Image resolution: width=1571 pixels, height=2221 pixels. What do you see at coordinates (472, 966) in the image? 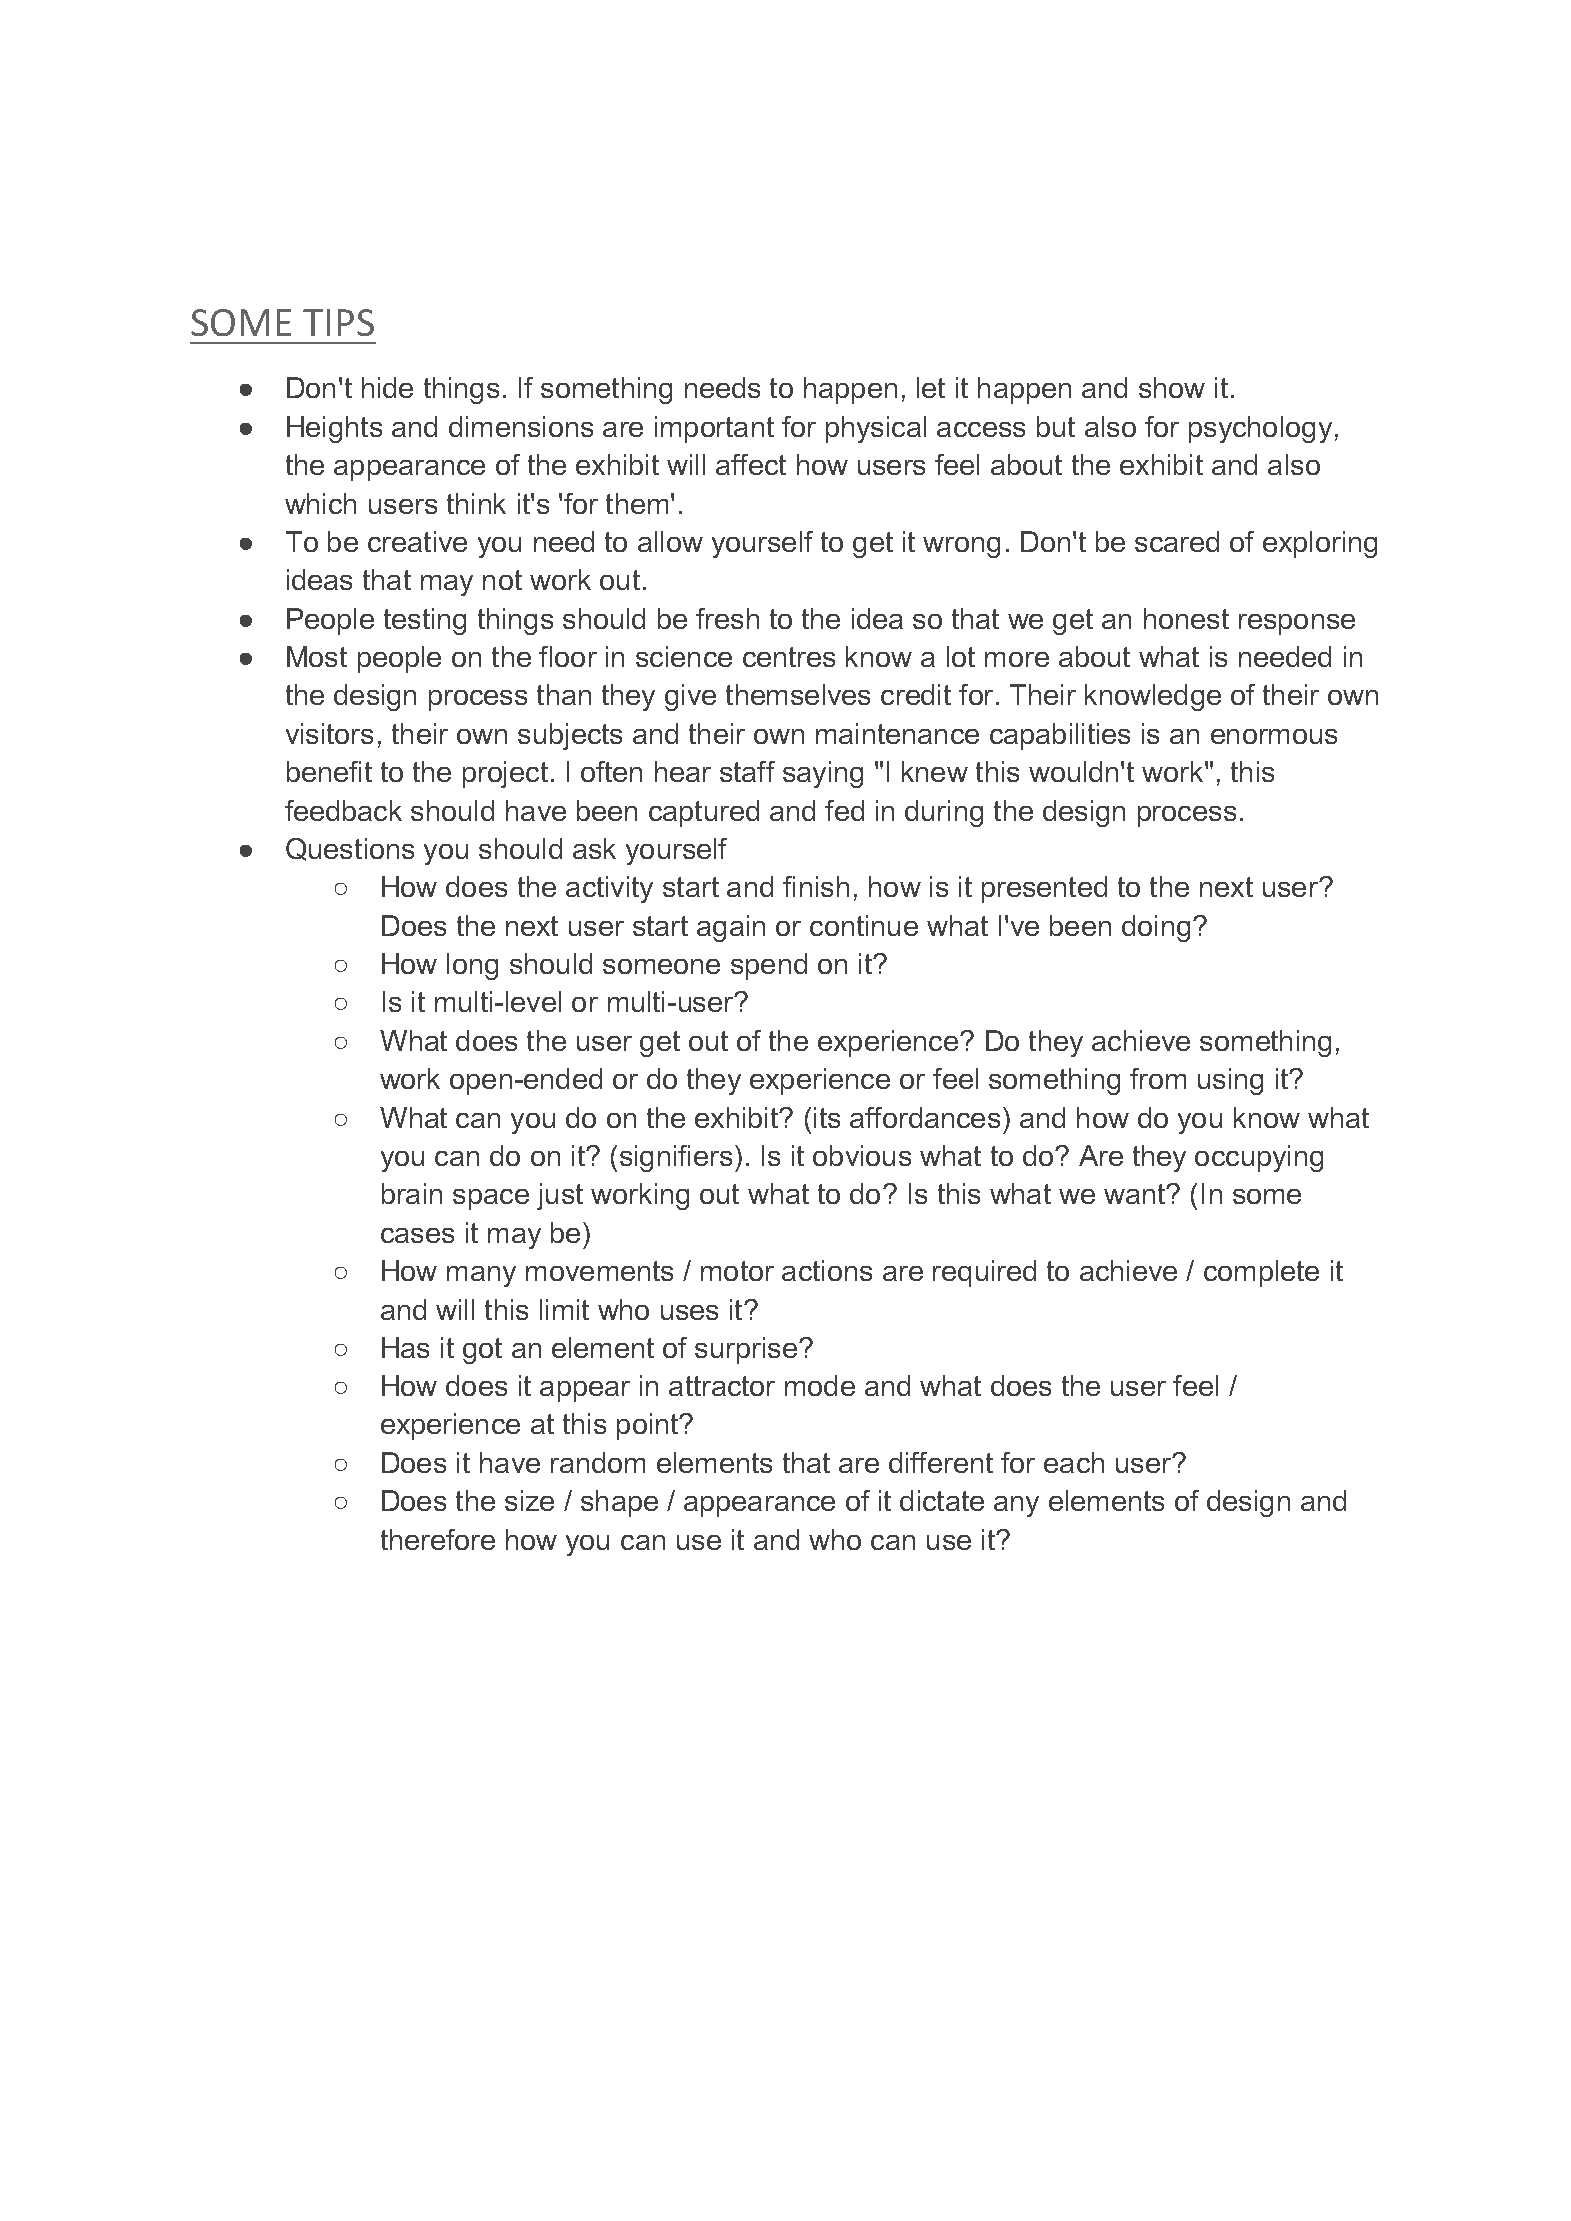
I see `long` at bounding box center [472, 966].
